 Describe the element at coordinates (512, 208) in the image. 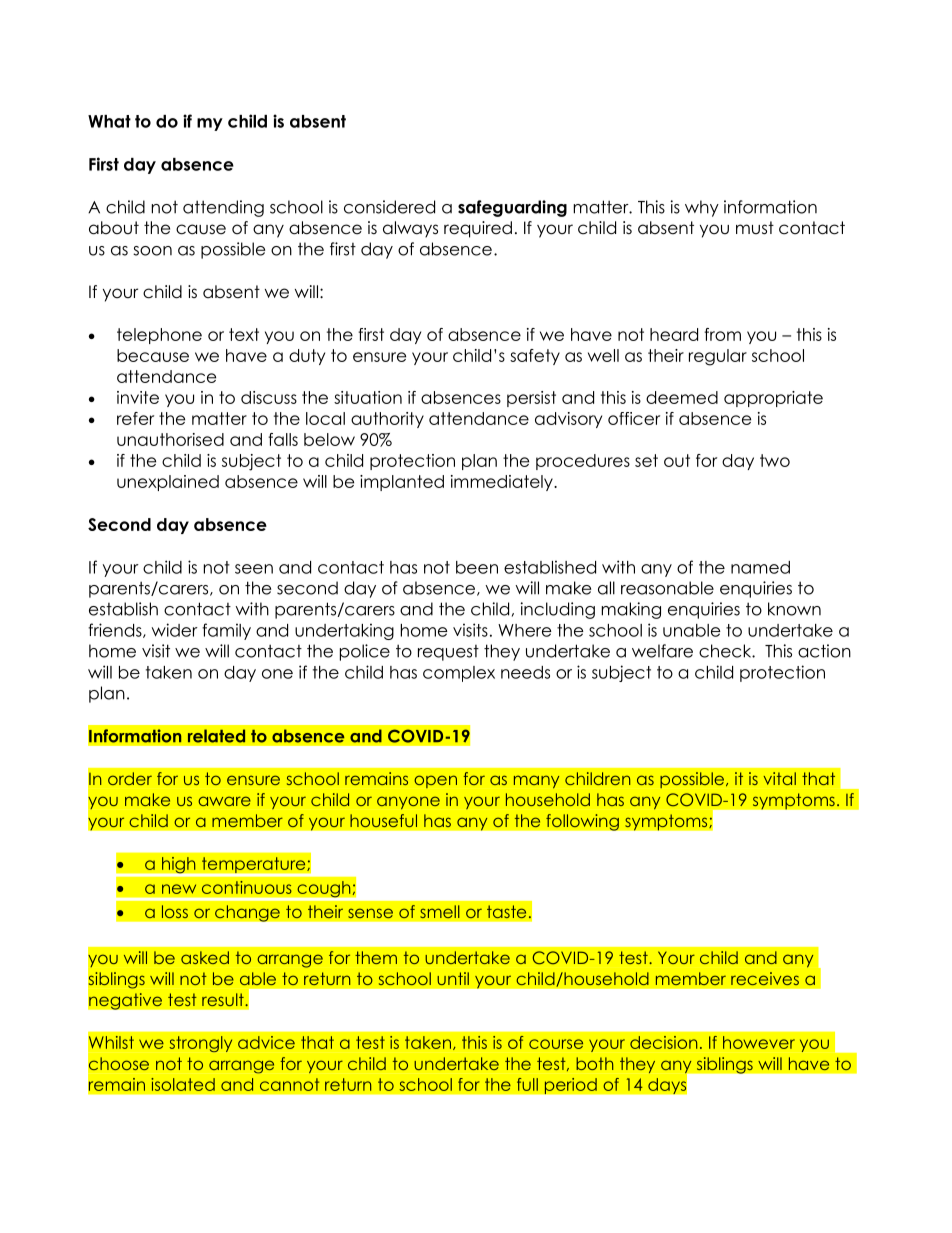

I see `safeguarding` at that location.
